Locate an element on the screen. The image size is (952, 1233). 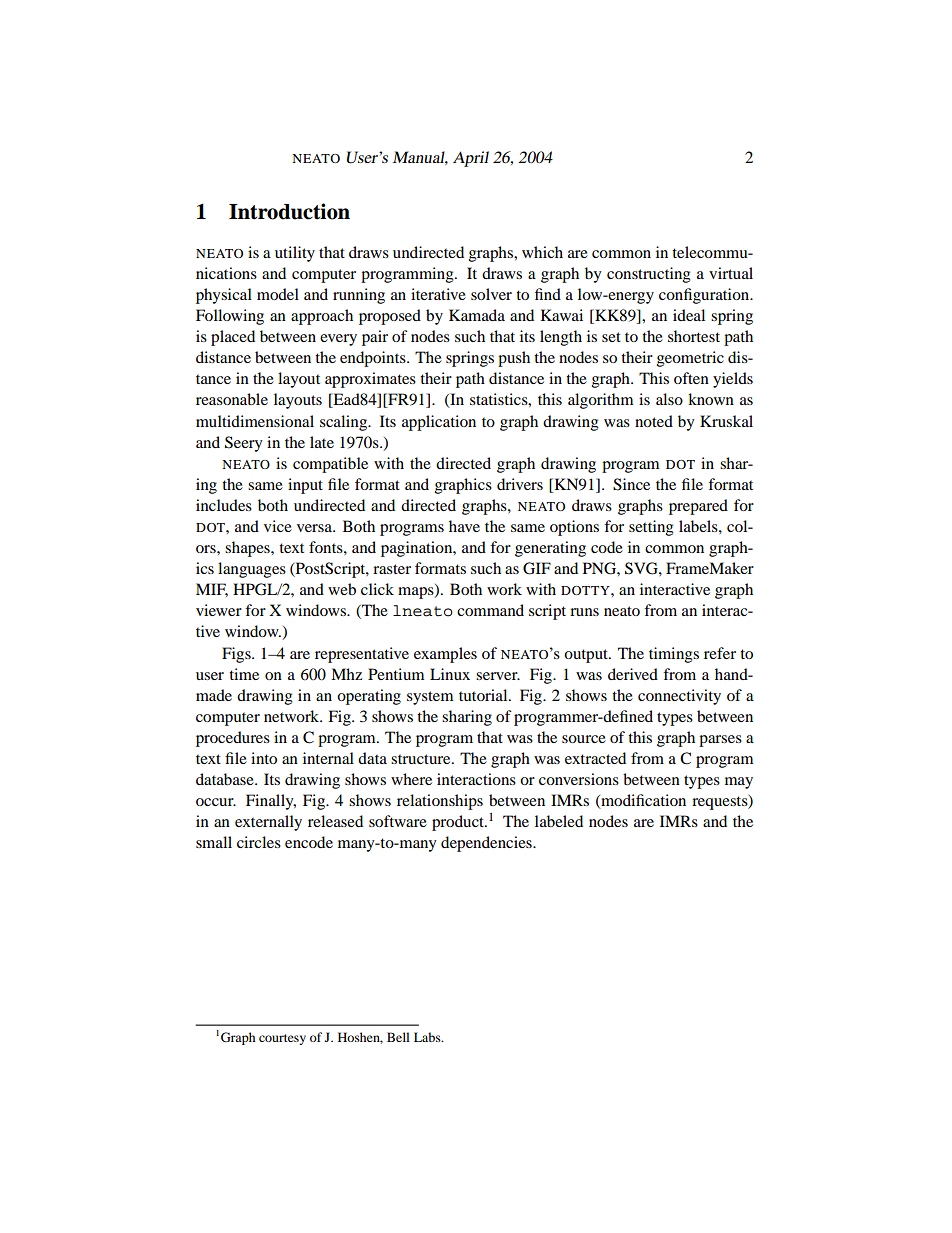
geometric is located at coordinates (690, 359).
